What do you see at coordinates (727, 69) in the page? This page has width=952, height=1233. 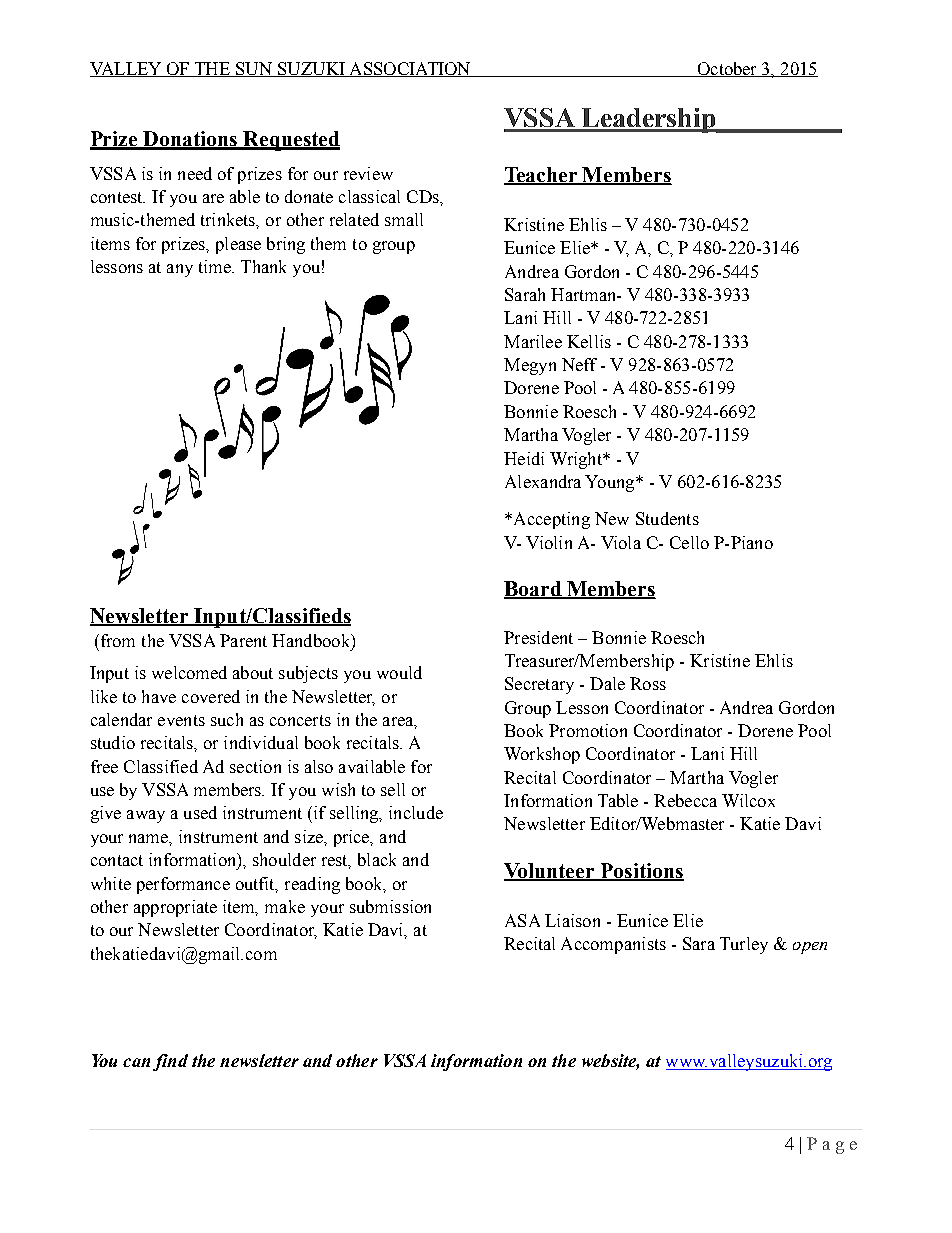 I see `October` at bounding box center [727, 69].
